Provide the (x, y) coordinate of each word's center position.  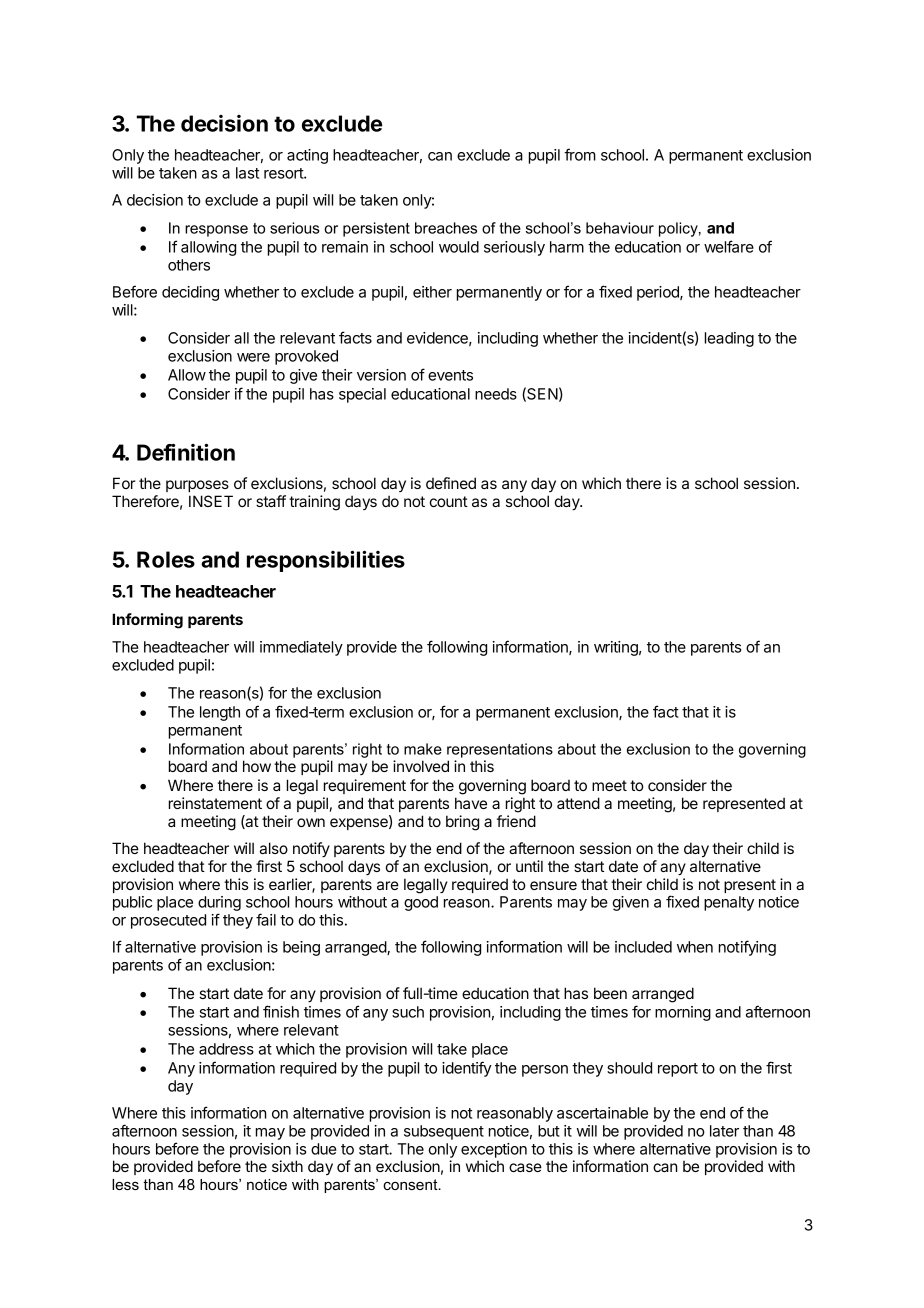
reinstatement (215, 803)
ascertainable (602, 1113)
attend (578, 803)
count (449, 501)
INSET (211, 501)
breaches (446, 228)
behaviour (620, 228)
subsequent (444, 1132)
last (247, 173)
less (125, 1184)
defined (451, 483)
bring (462, 823)
